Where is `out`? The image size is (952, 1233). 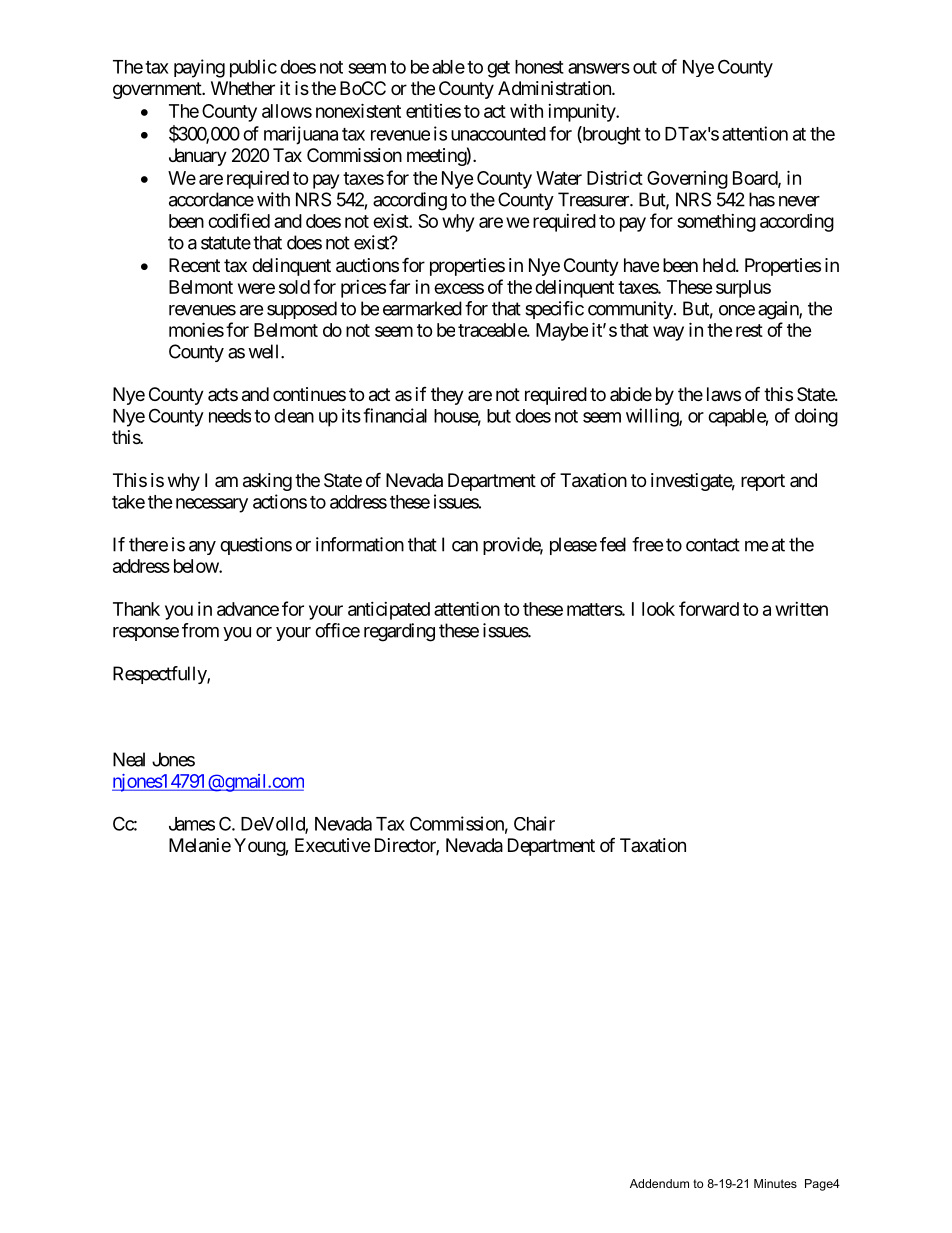 out is located at coordinates (645, 67).
